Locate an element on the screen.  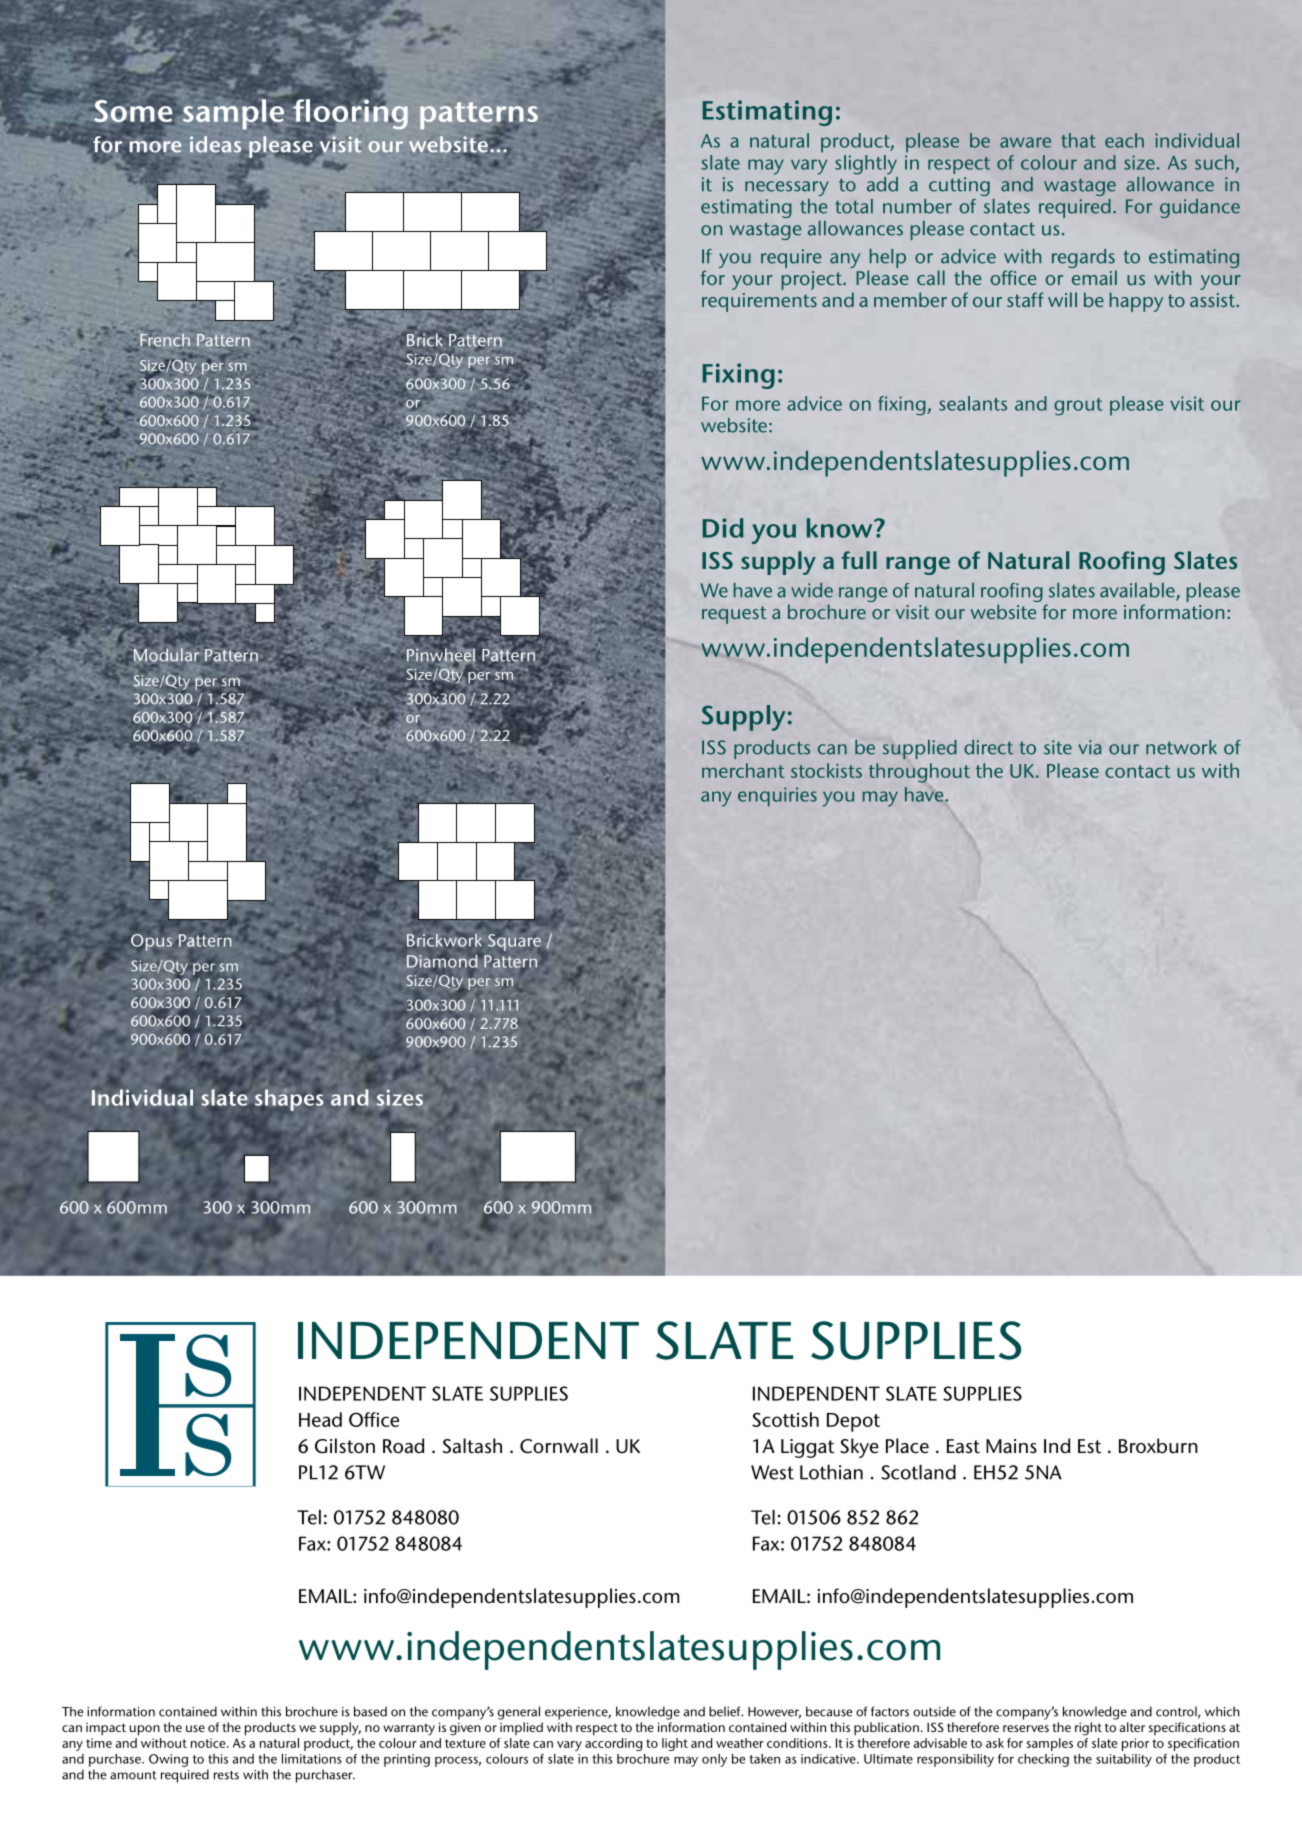
via is located at coordinates (1090, 747).
